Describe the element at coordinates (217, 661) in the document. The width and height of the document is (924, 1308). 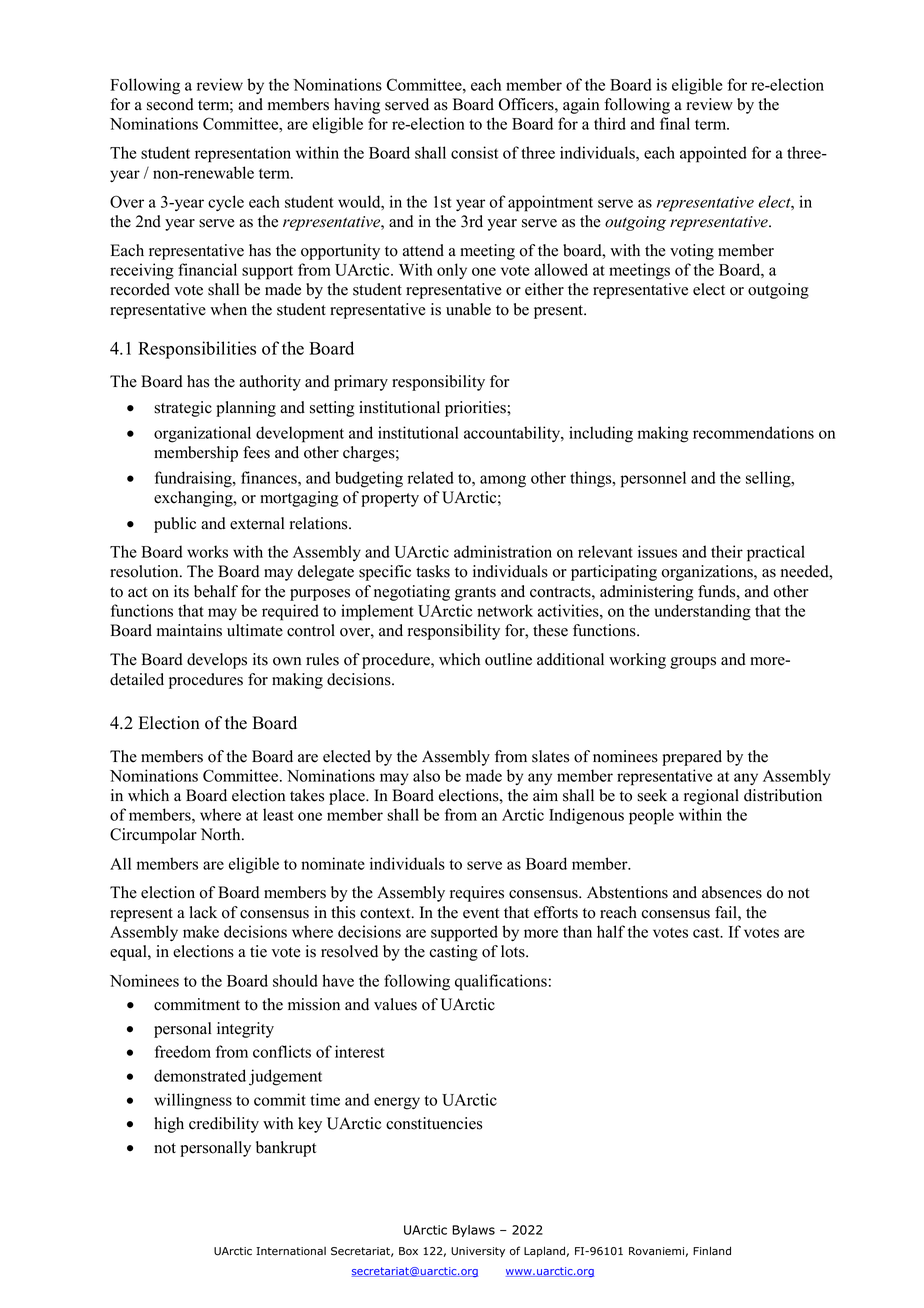
I see `develops` at that location.
